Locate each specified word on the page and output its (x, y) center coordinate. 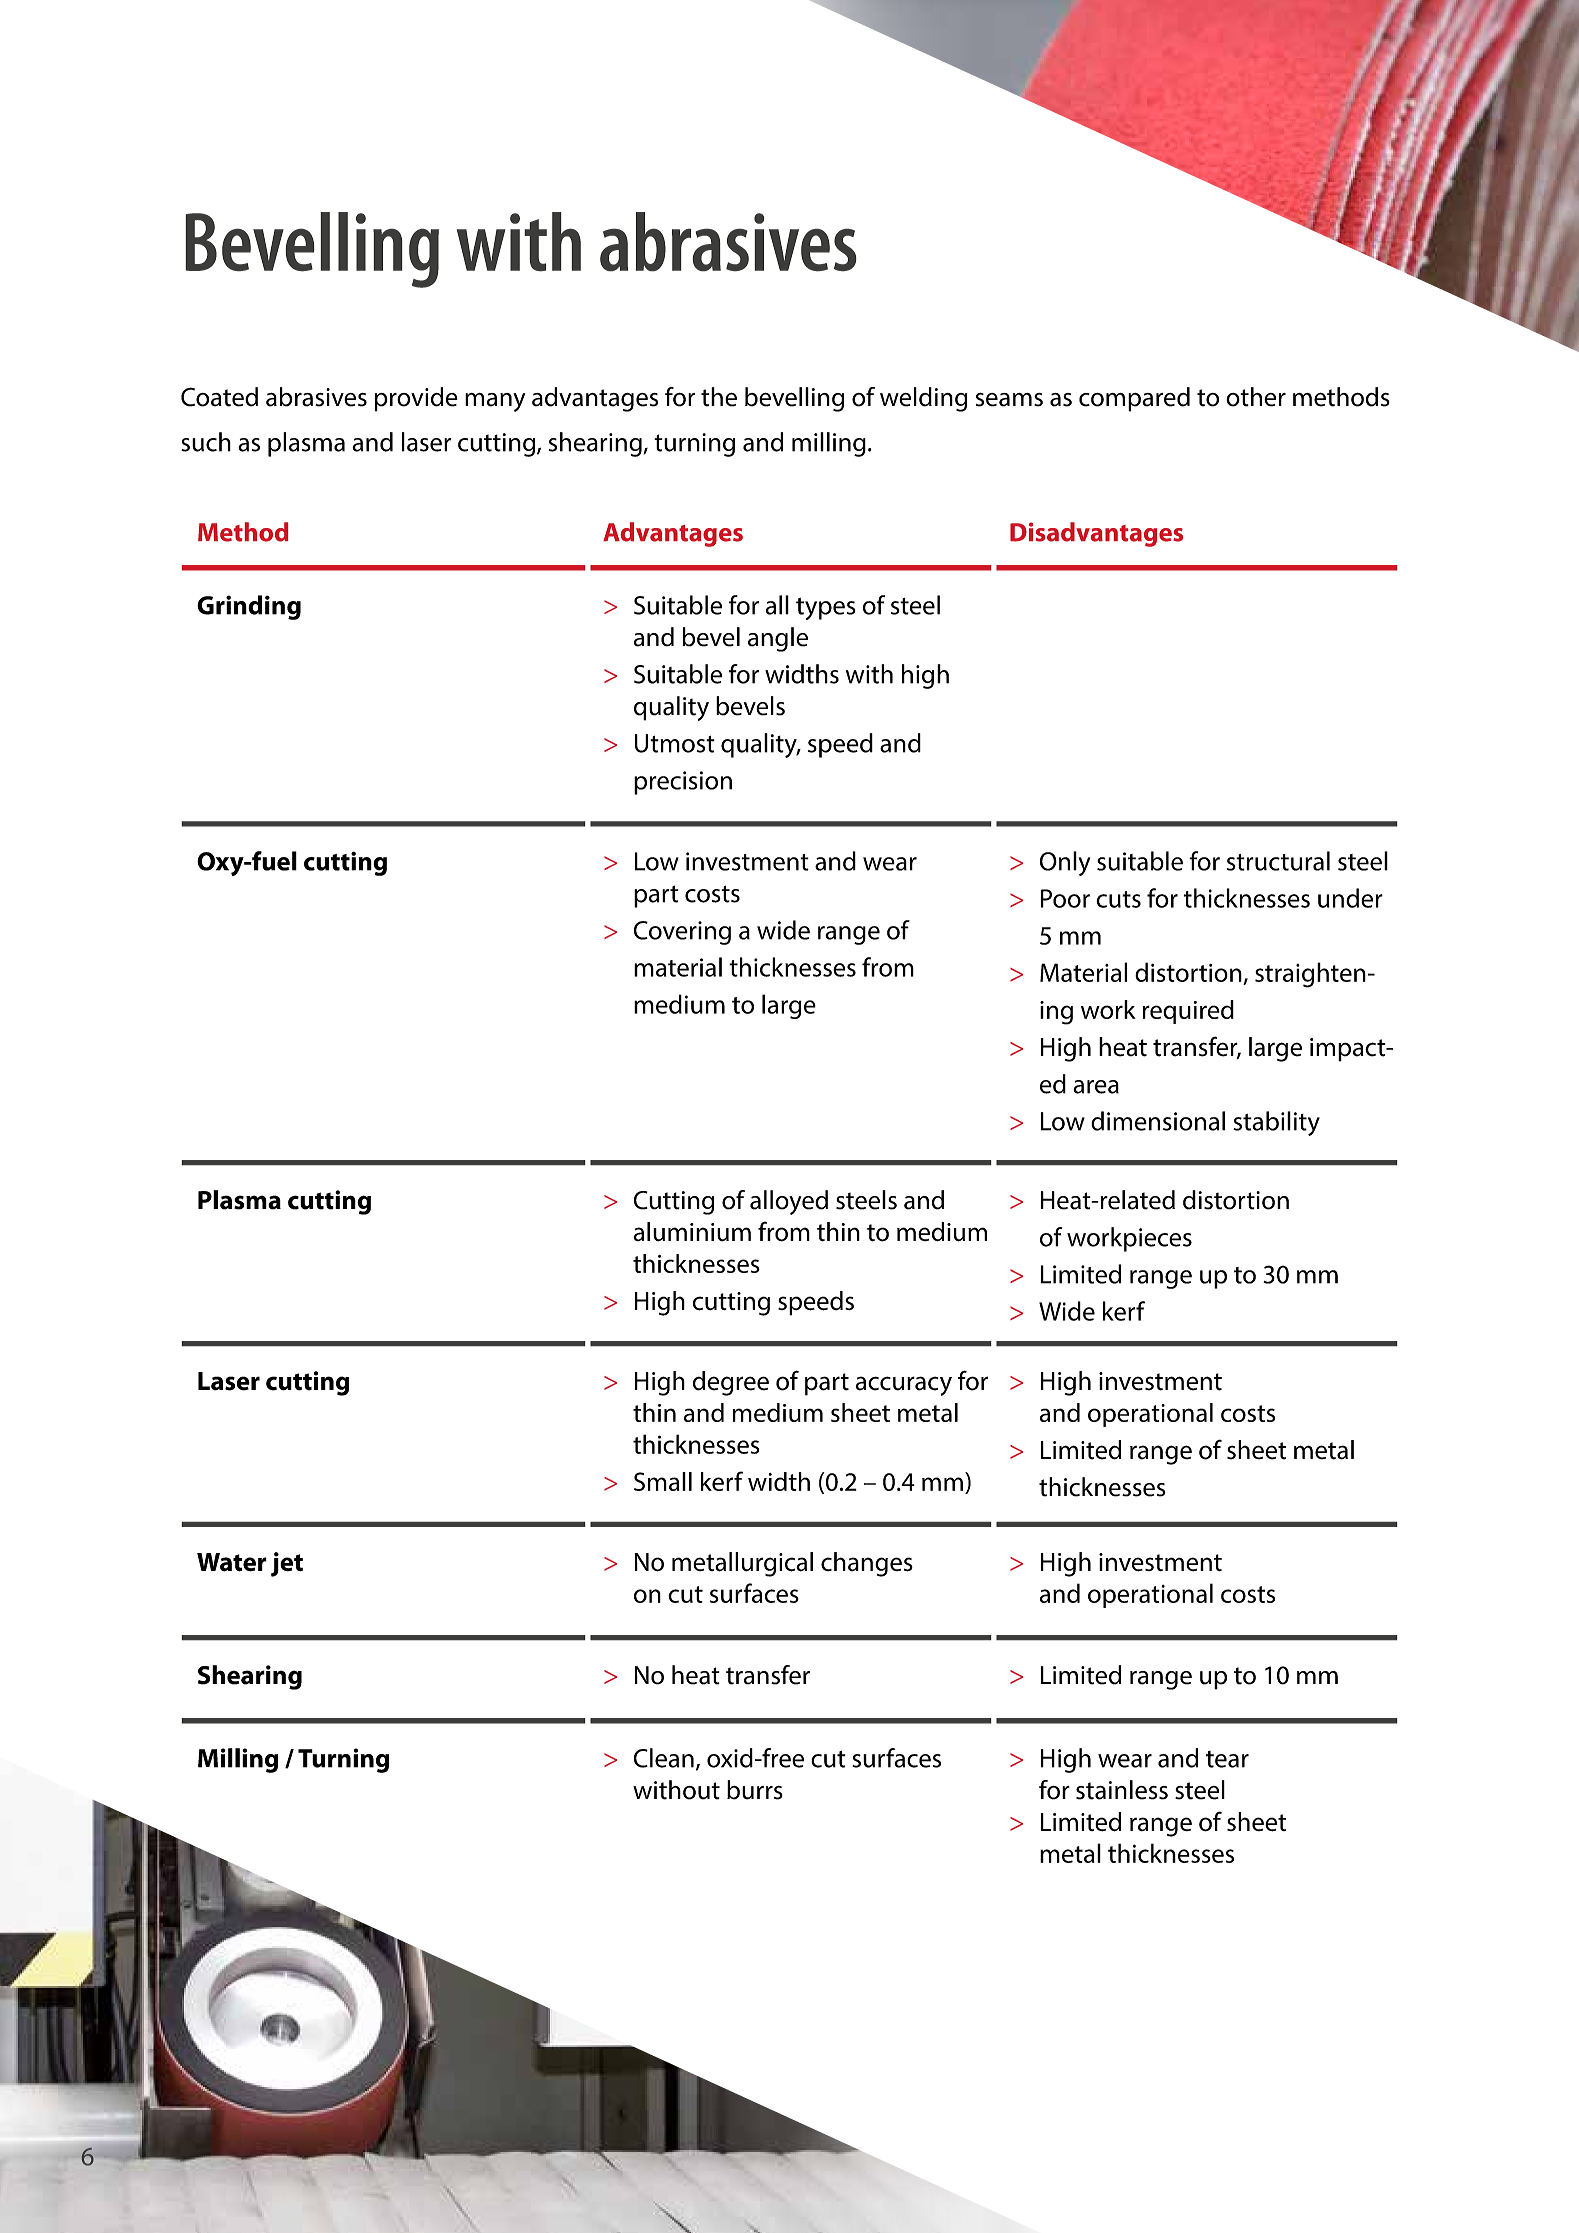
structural (1278, 861)
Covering (682, 933)
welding (923, 399)
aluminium (692, 1232)
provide (416, 399)
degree (731, 1383)
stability (1276, 1123)
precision (683, 783)
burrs (755, 1790)
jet (287, 1564)
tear (1227, 1759)
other (1256, 397)
